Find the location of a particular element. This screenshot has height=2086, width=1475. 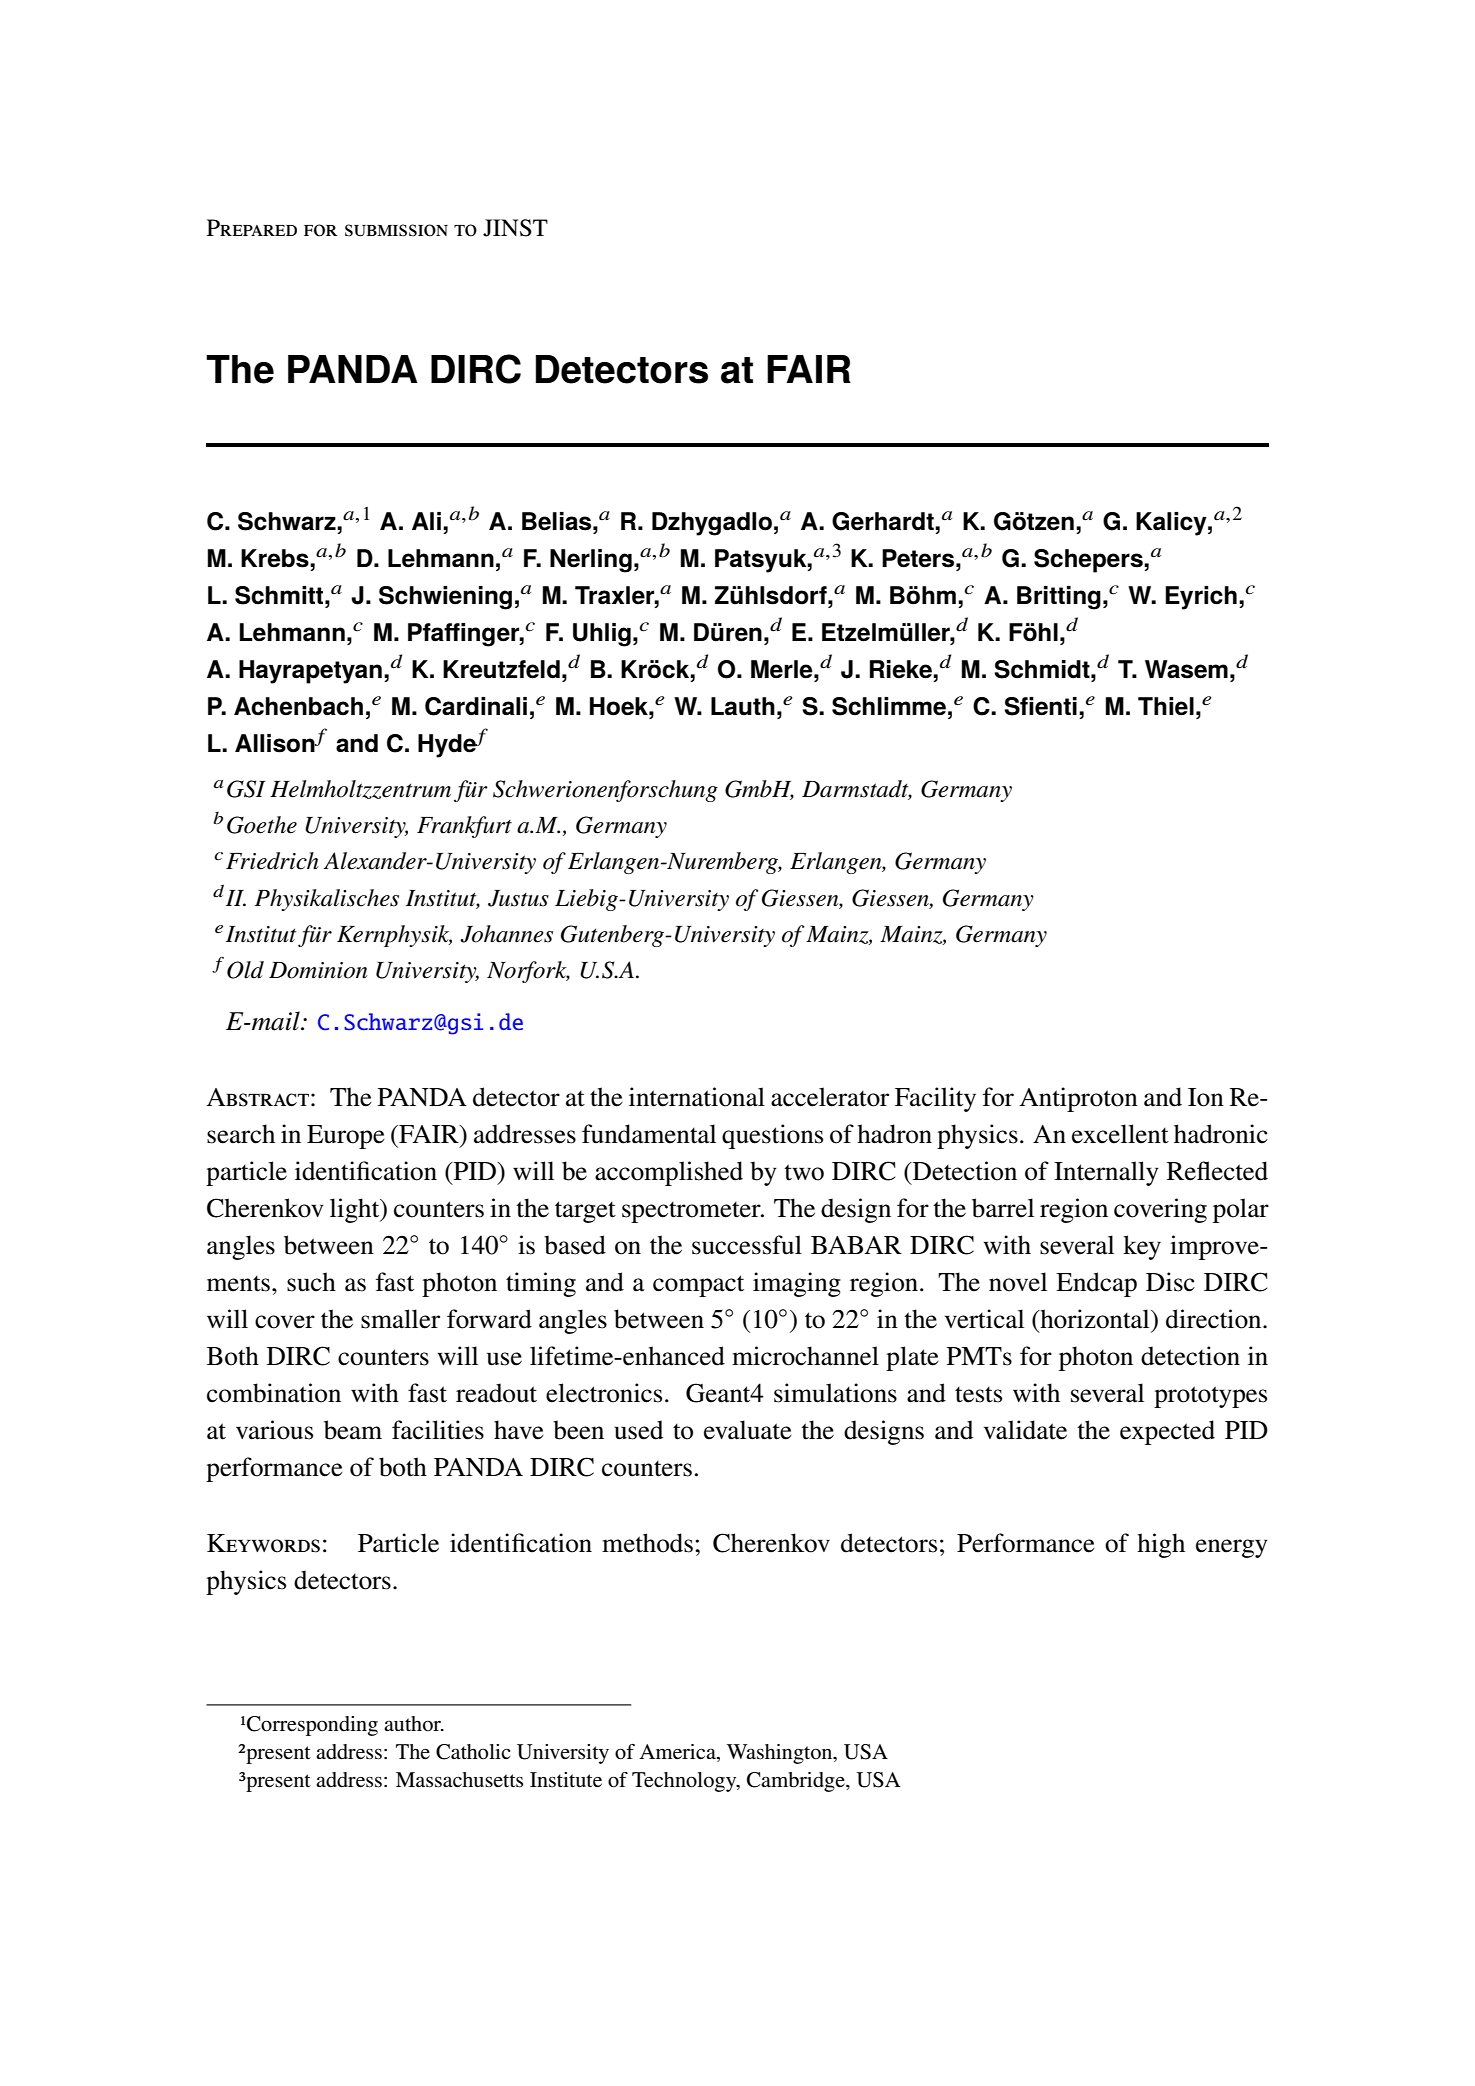

submission is located at coordinates (396, 230).
